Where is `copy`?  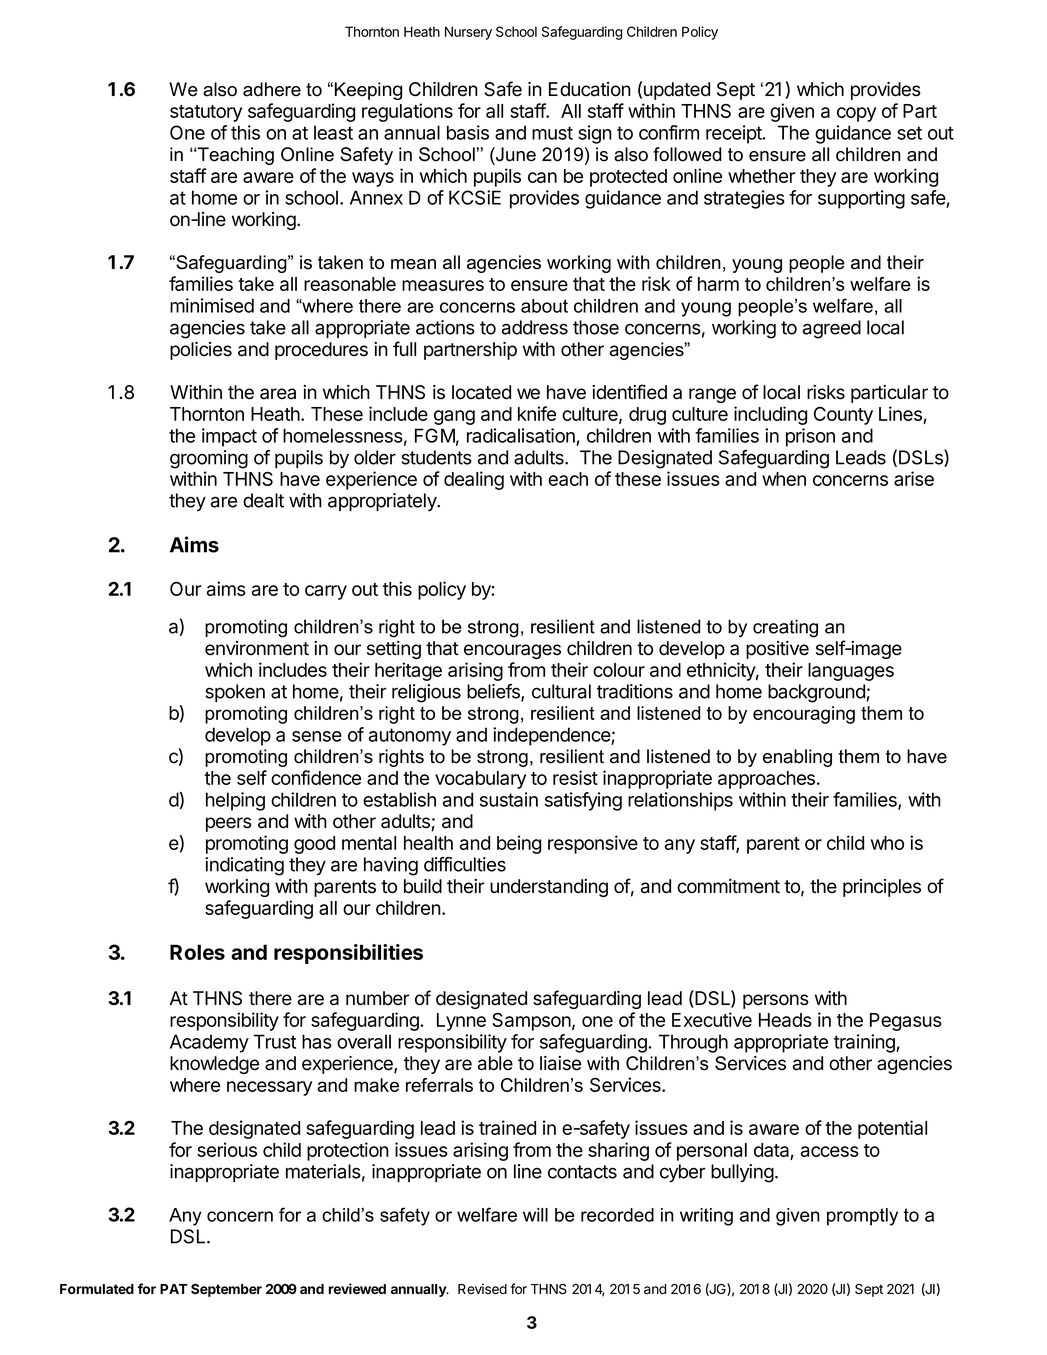
copy is located at coordinates (856, 114).
